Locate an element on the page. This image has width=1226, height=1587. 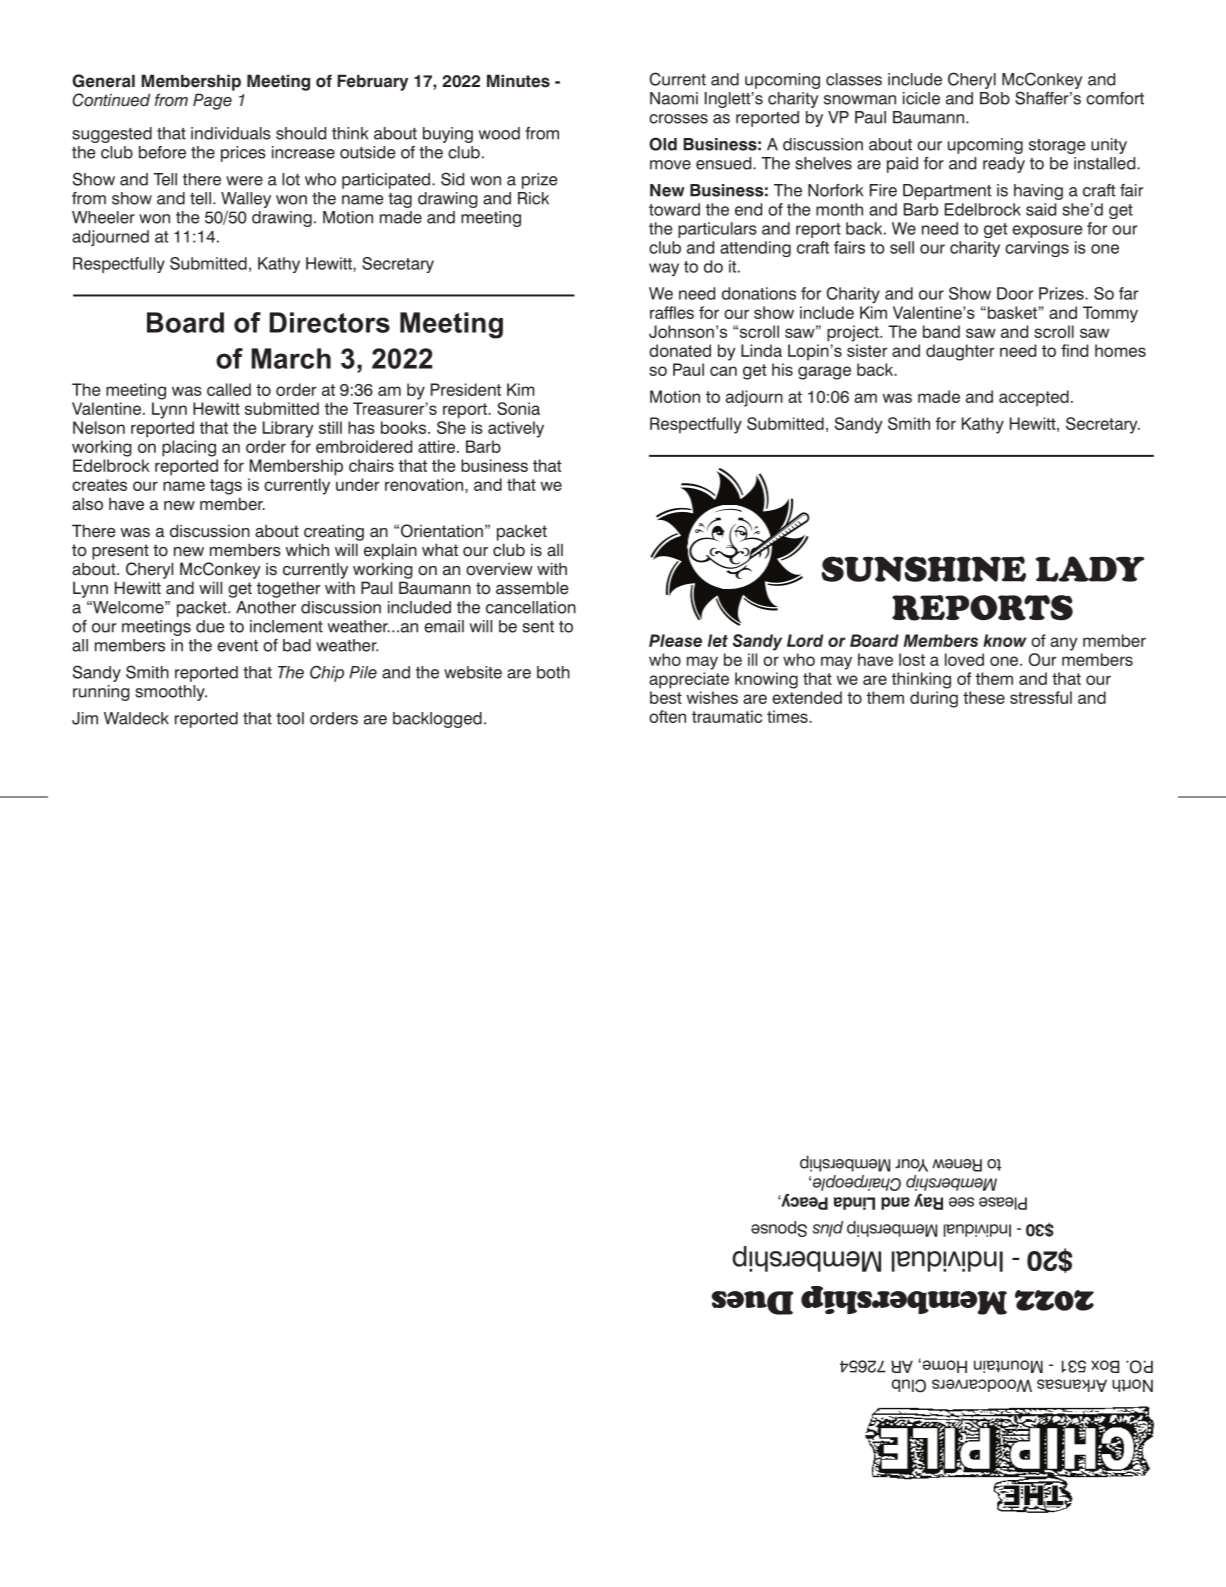
best is located at coordinates (666, 697).
